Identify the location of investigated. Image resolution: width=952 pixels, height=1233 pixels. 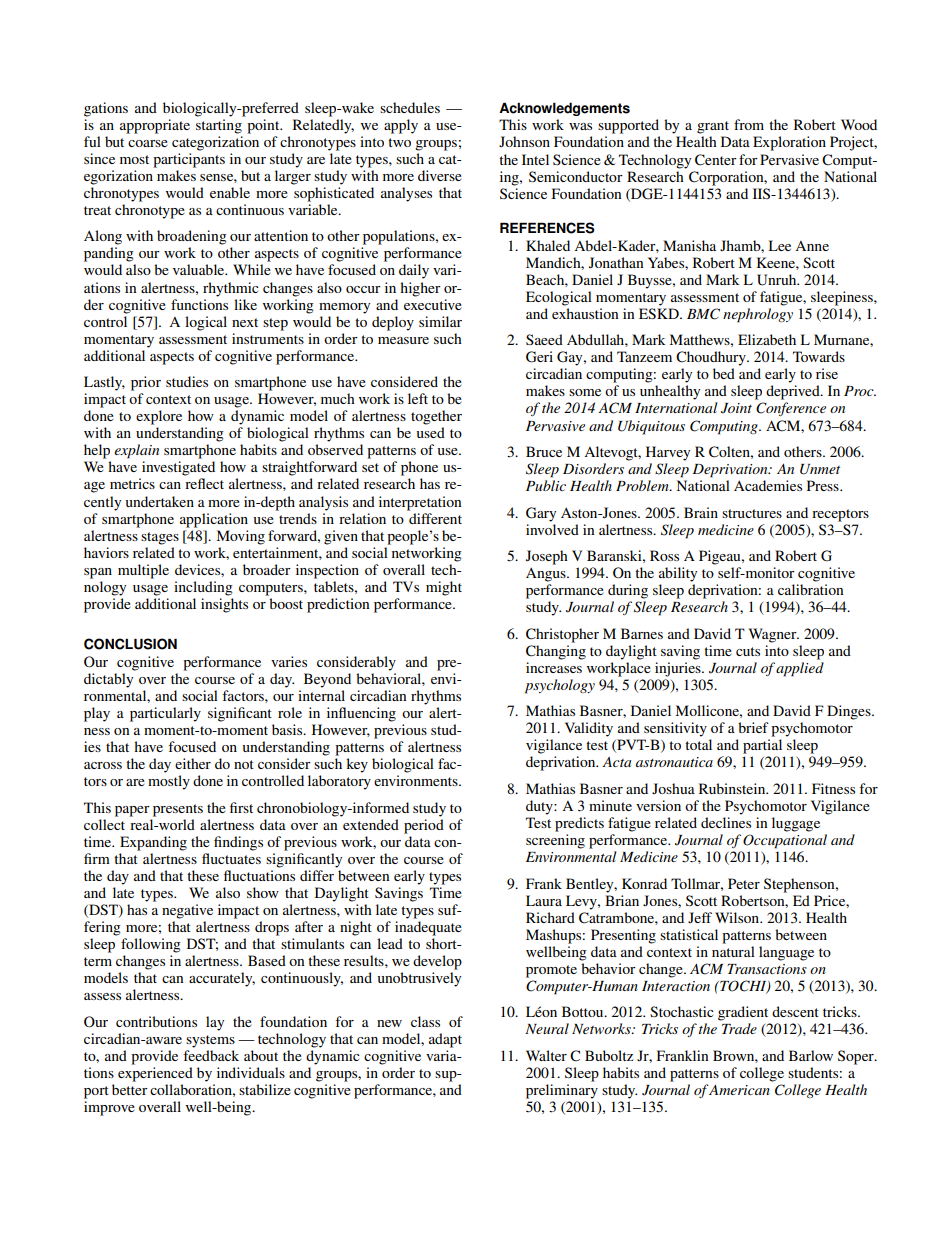
(178, 468).
